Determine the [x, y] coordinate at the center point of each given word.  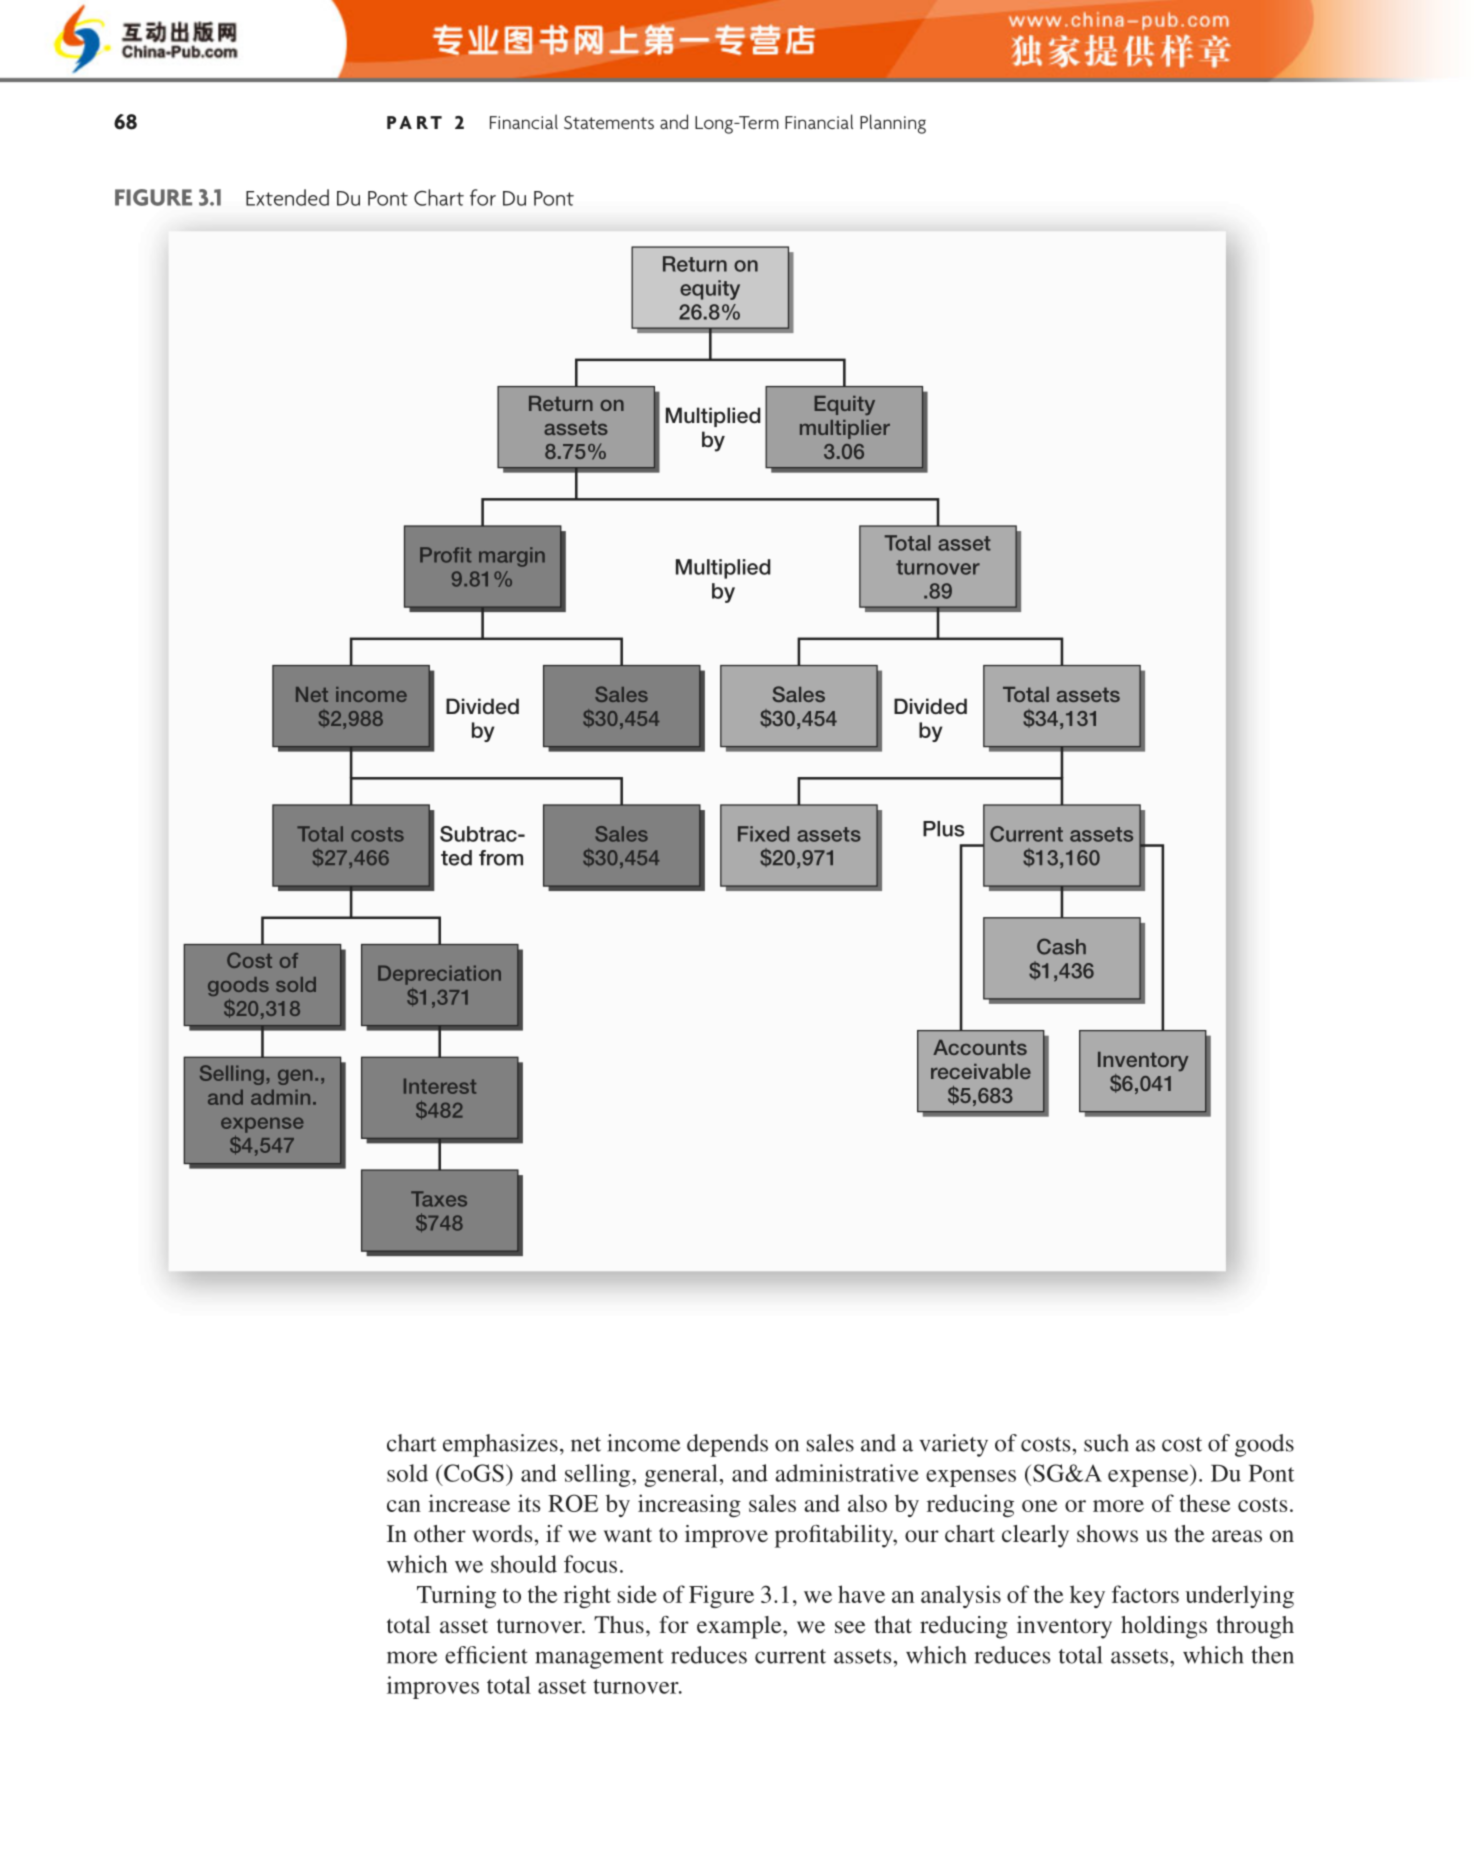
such [1106, 1443]
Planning [893, 124]
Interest [440, 1086]
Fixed [763, 834]
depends [727, 1445]
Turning [456, 1597]
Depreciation [439, 975]
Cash [1061, 946]
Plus [943, 829]
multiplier [845, 429]
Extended [287, 197]
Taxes [439, 1199]
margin [512, 557]
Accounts [980, 1047]
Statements [609, 122]
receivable [981, 1071]
